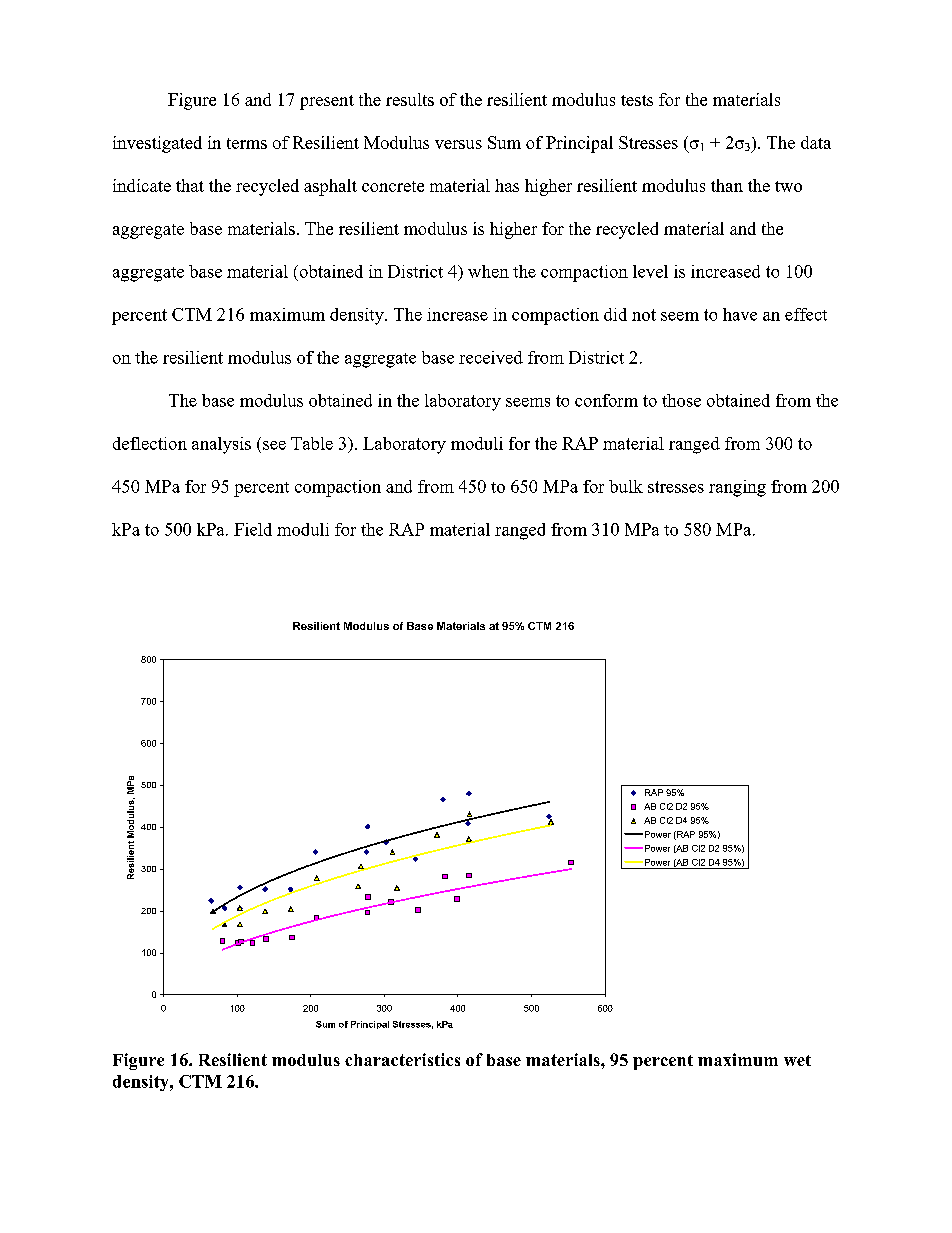  Describe the element at coordinates (626, 486) in the screenshot. I see `bulk` at that location.
